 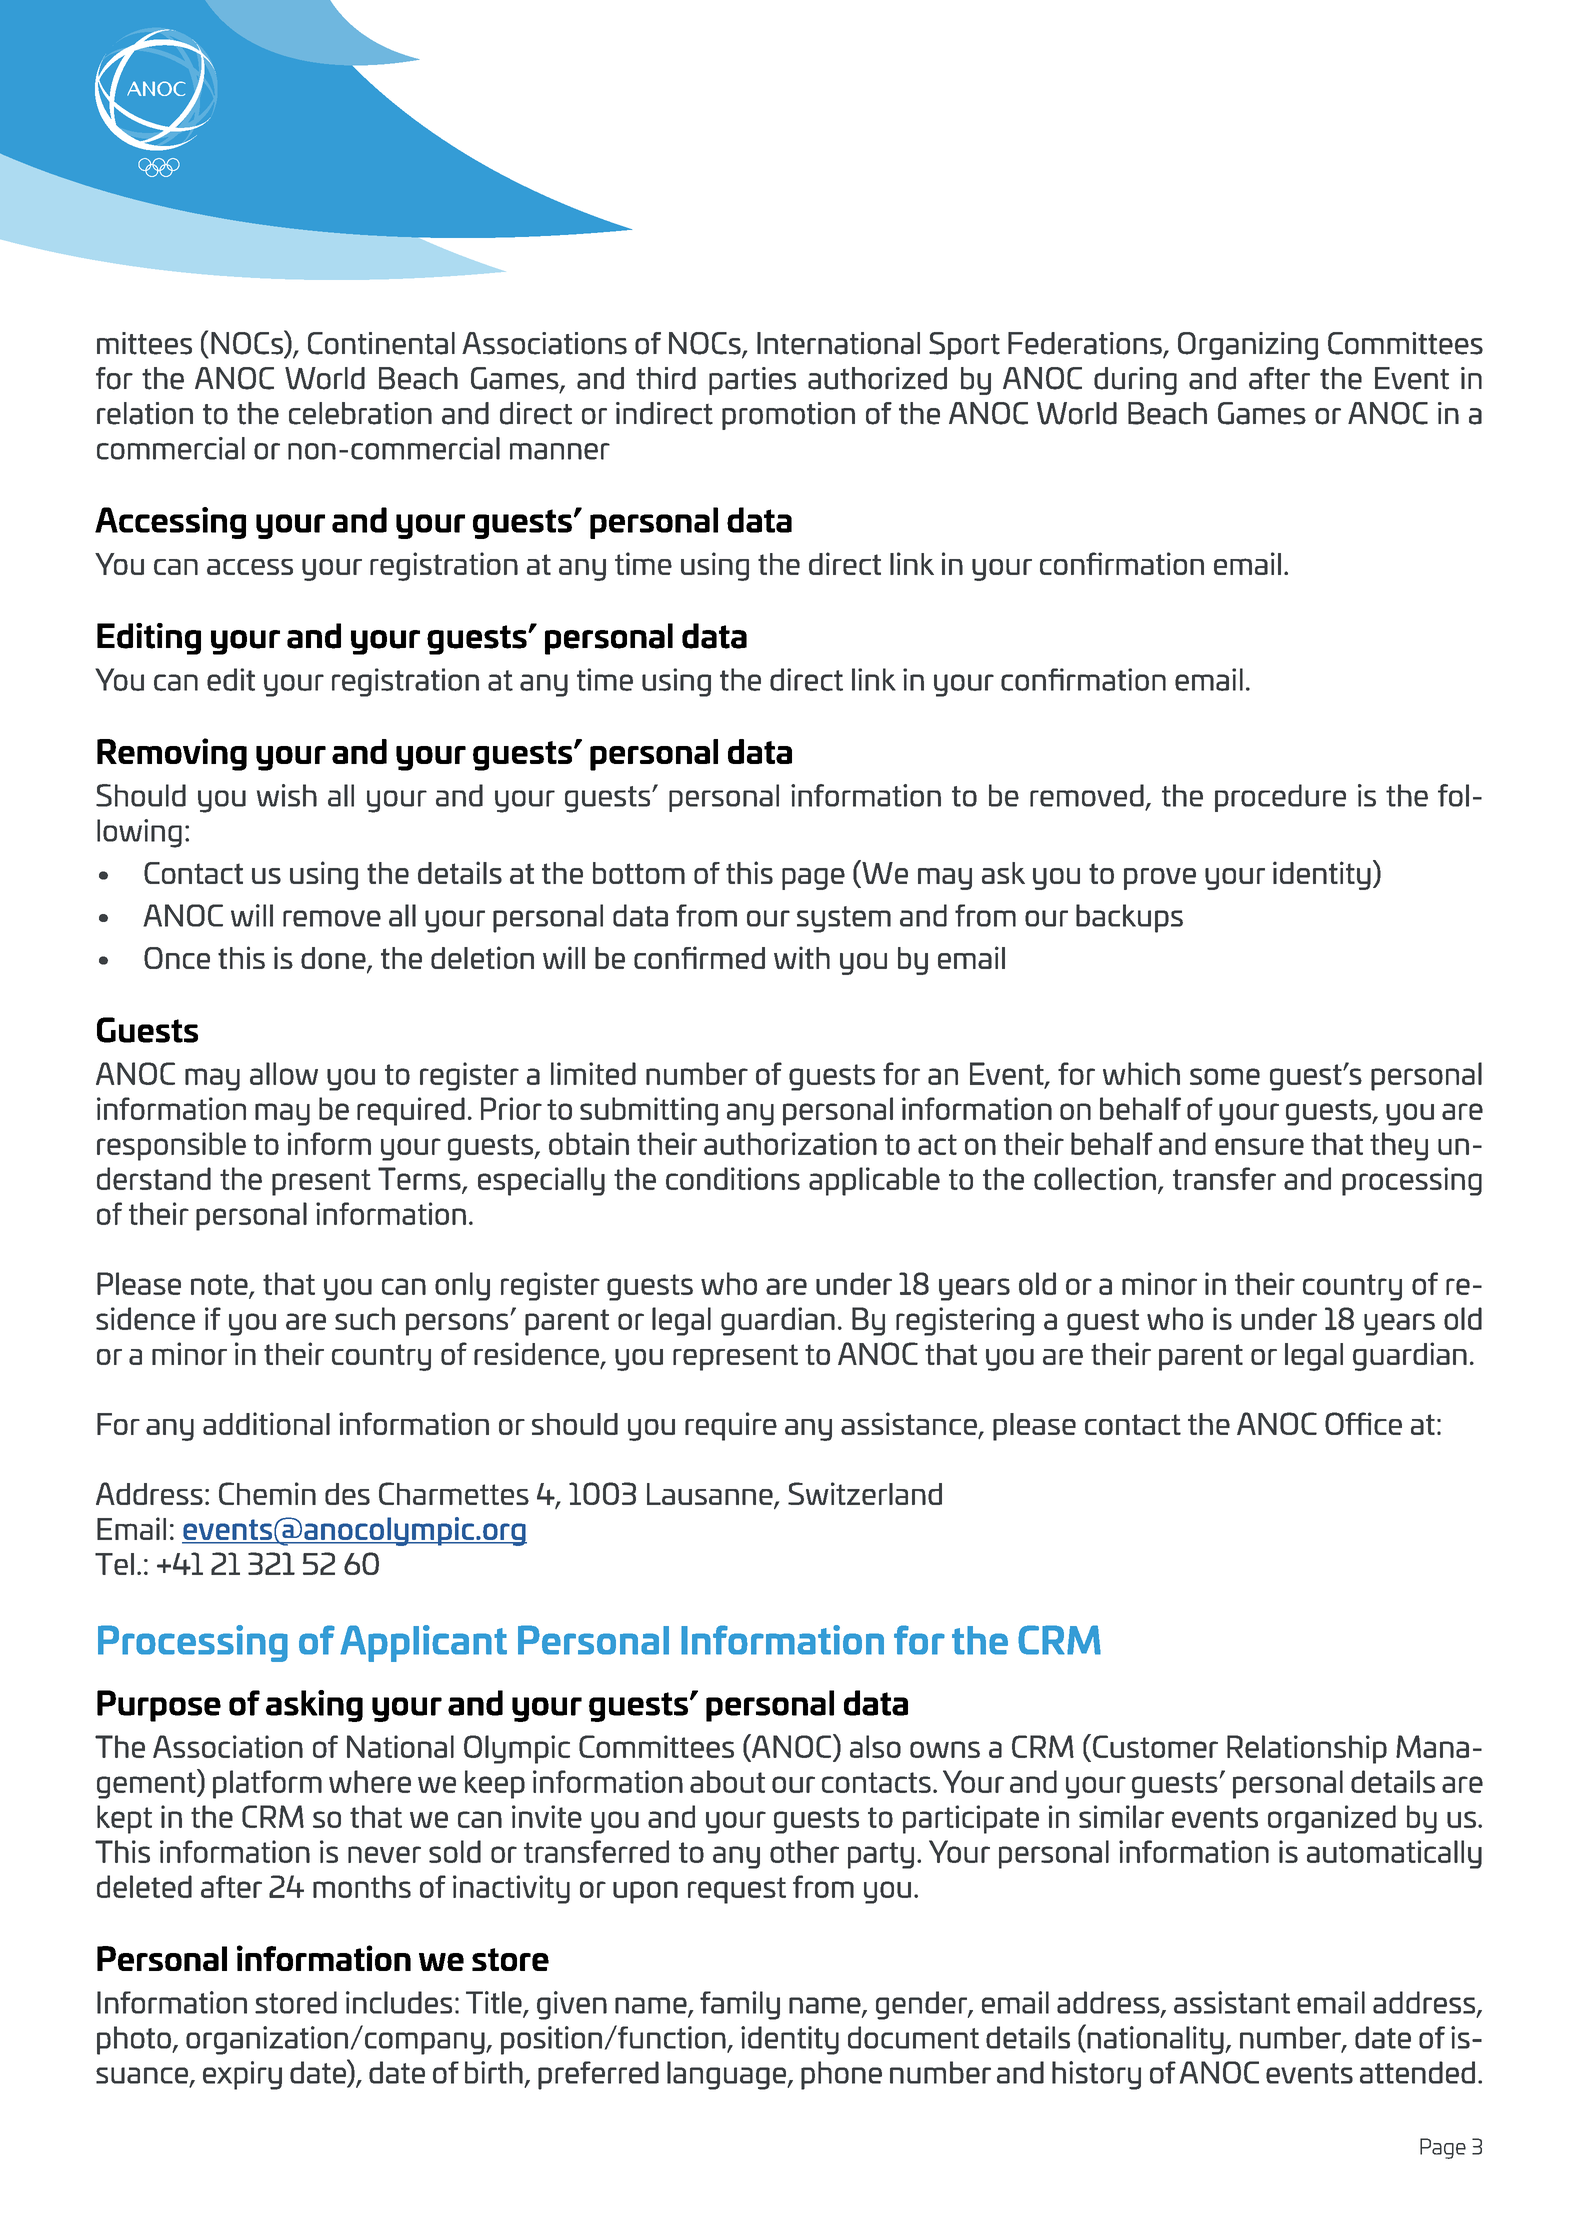 What do you see at coordinates (220, 1285) in the screenshot?
I see `note` at bounding box center [220, 1285].
